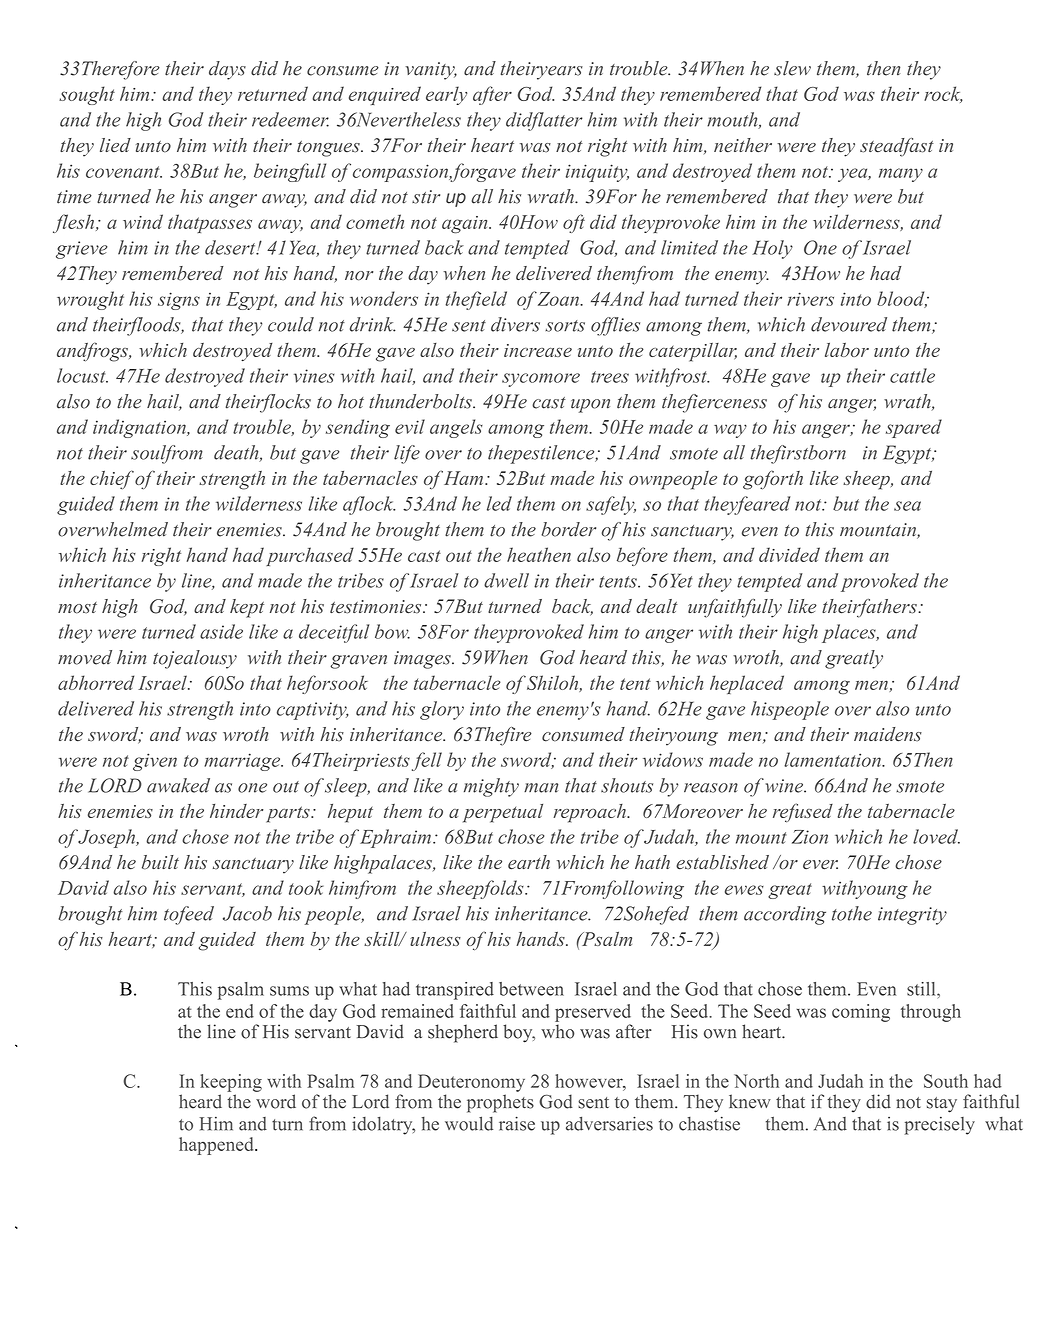 This screenshot has height=1342, width=1045. I want to click on raise, so click(517, 1123).
